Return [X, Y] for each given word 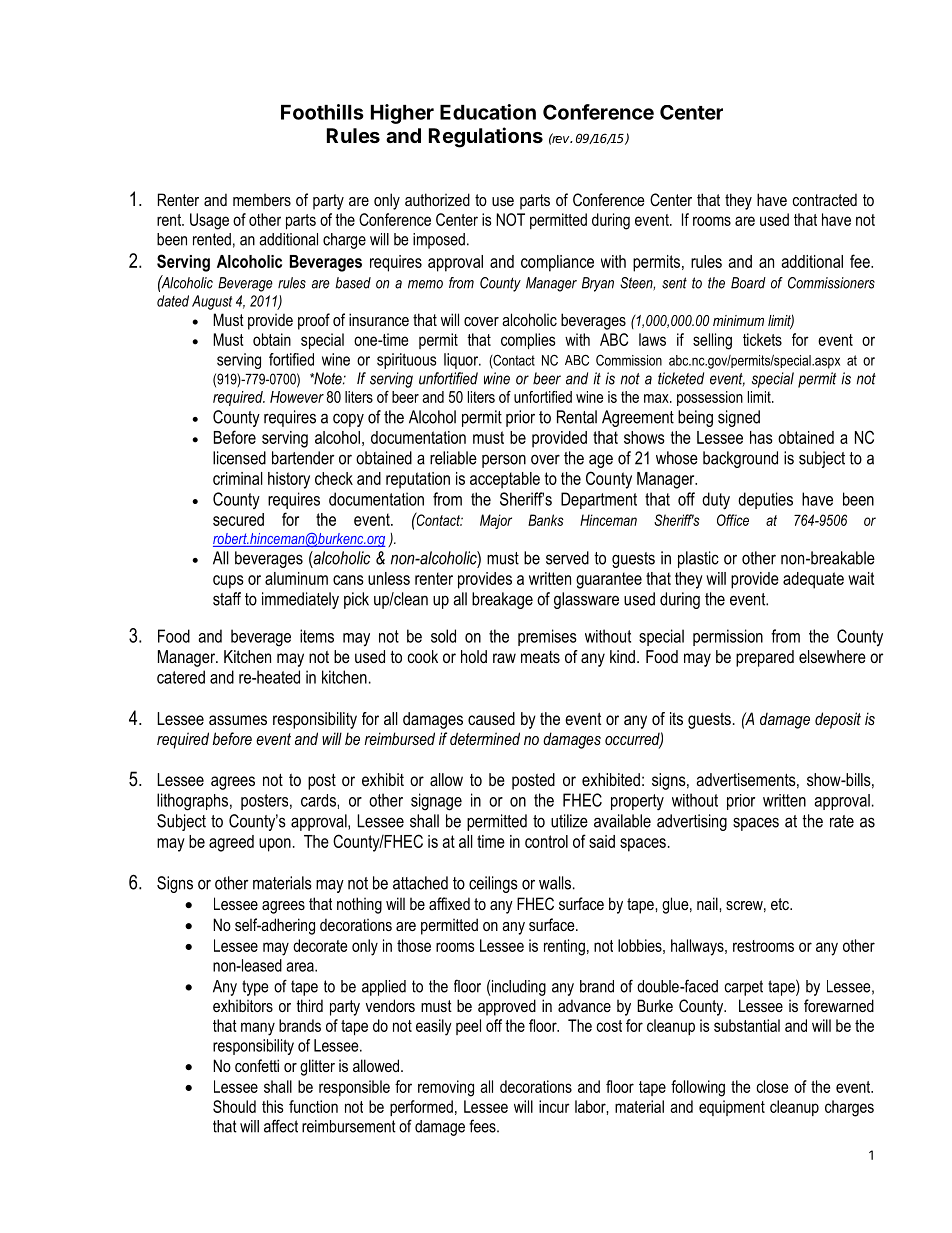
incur [554, 1106]
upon [275, 845]
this [272, 1106]
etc [781, 904]
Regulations [486, 137]
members [262, 200]
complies [528, 341]
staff [227, 599]
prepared [765, 658]
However [297, 397]
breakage [502, 600]
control [546, 841]
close [772, 1086]
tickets [762, 339]
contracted [825, 199]
